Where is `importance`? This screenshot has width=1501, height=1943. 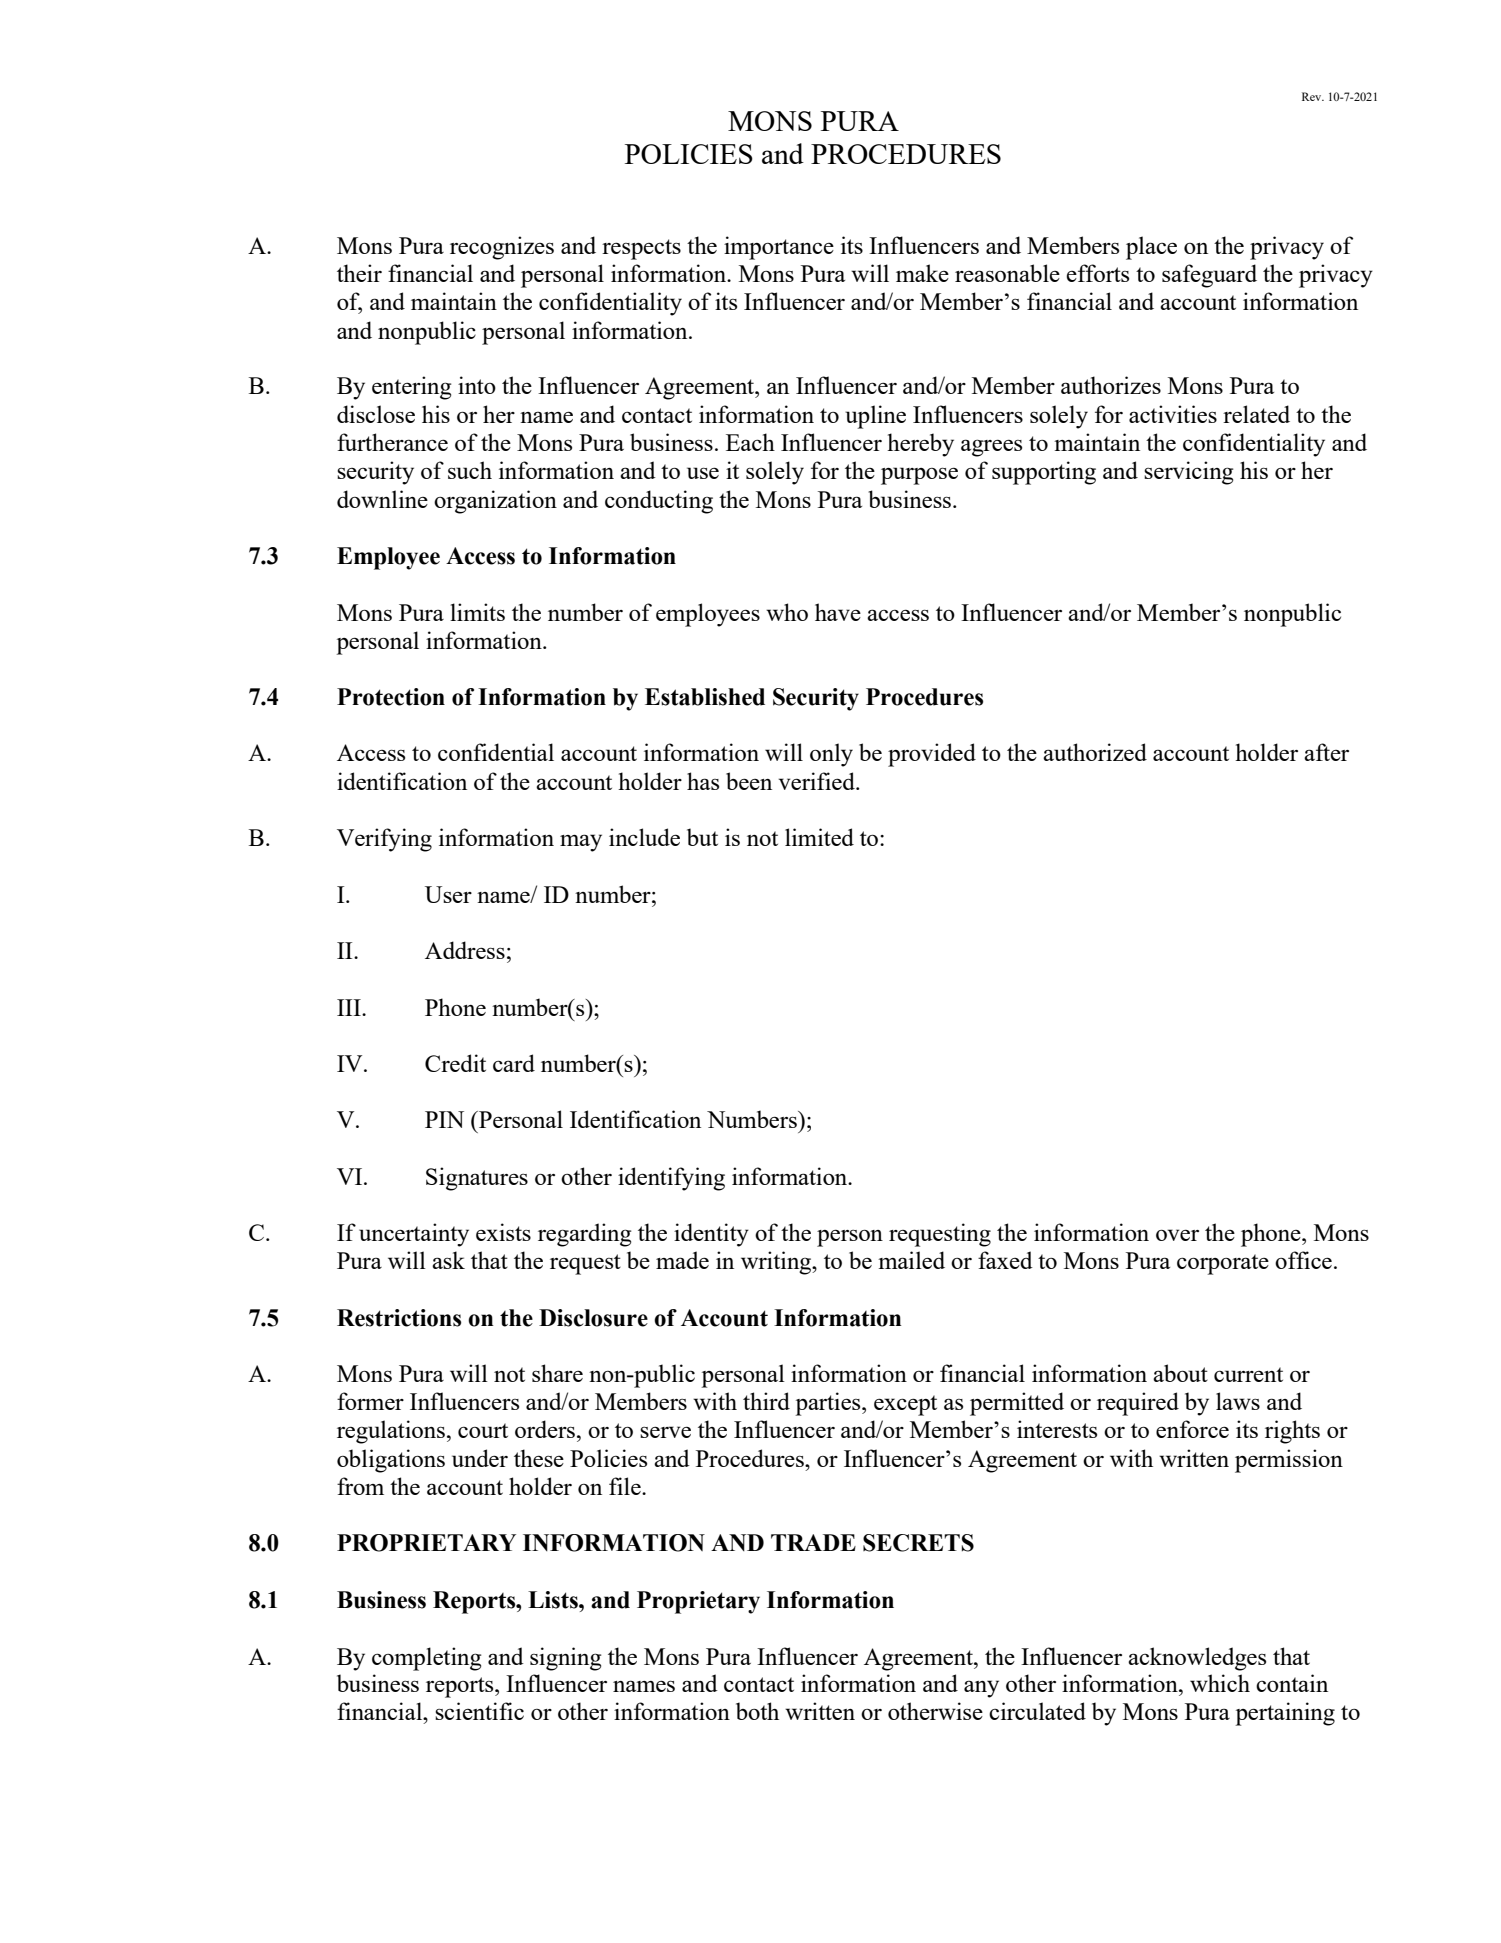 importance is located at coordinates (779, 248).
